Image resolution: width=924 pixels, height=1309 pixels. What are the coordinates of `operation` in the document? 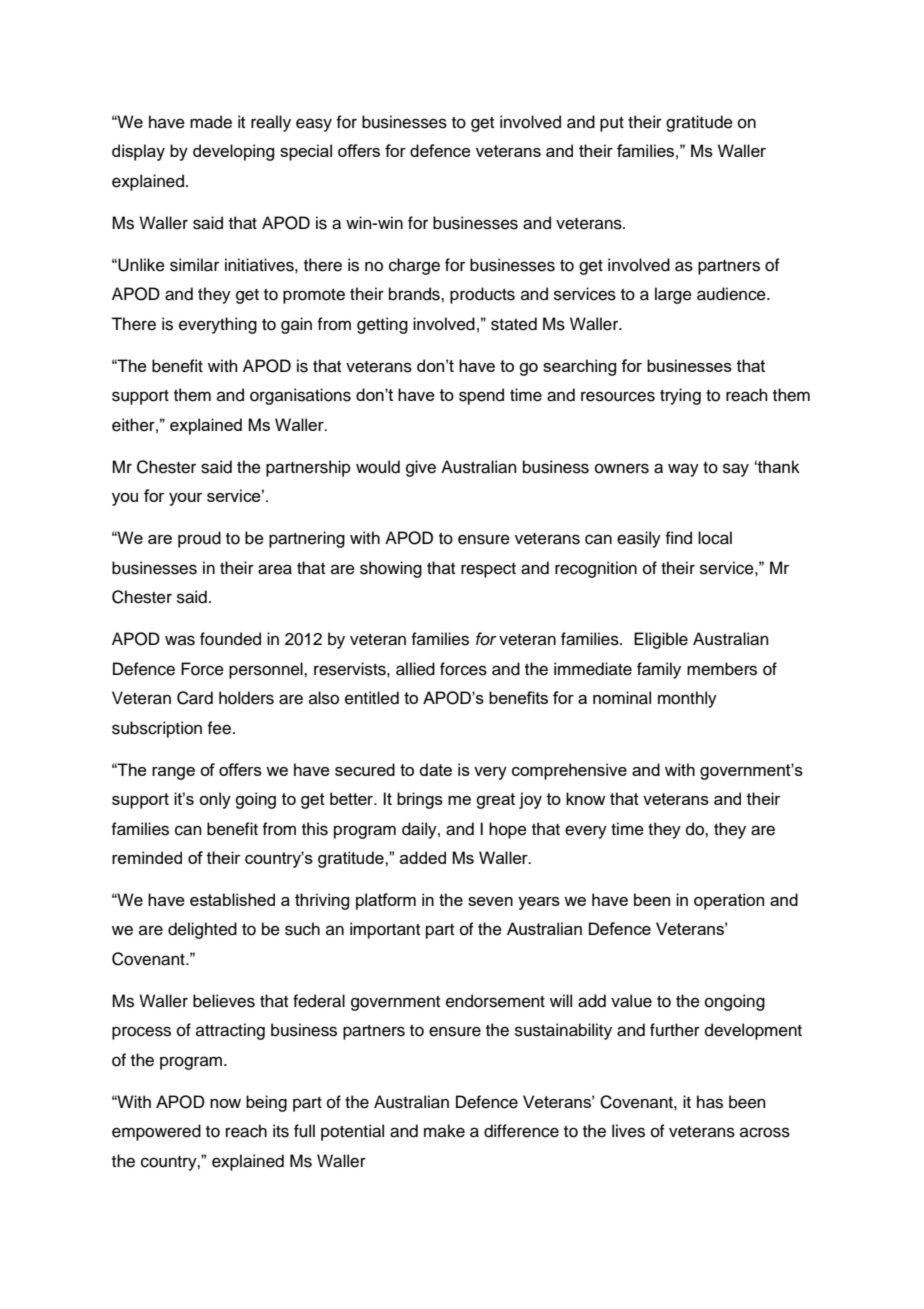 It's located at (729, 901).
